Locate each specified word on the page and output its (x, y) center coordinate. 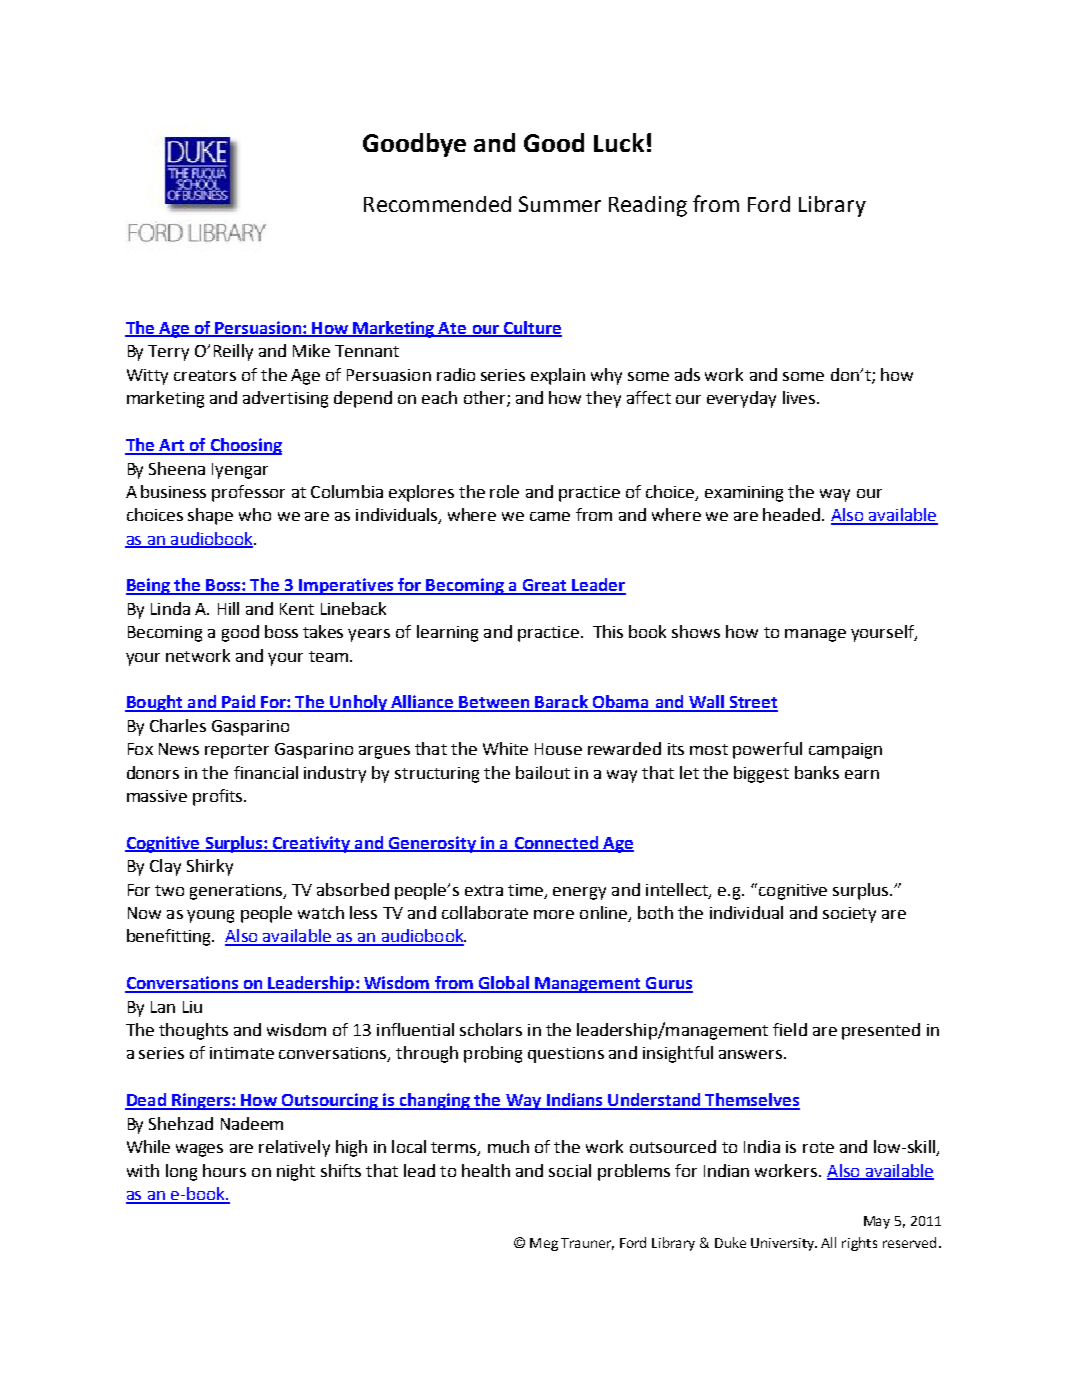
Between (494, 703)
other (486, 399)
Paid (239, 703)
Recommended (437, 204)
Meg (544, 1244)
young (210, 916)
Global (503, 984)
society (849, 915)
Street (753, 703)
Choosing (245, 446)
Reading (648, 206)
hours (224, 1170)
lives (800, 397)
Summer (560, 204)
